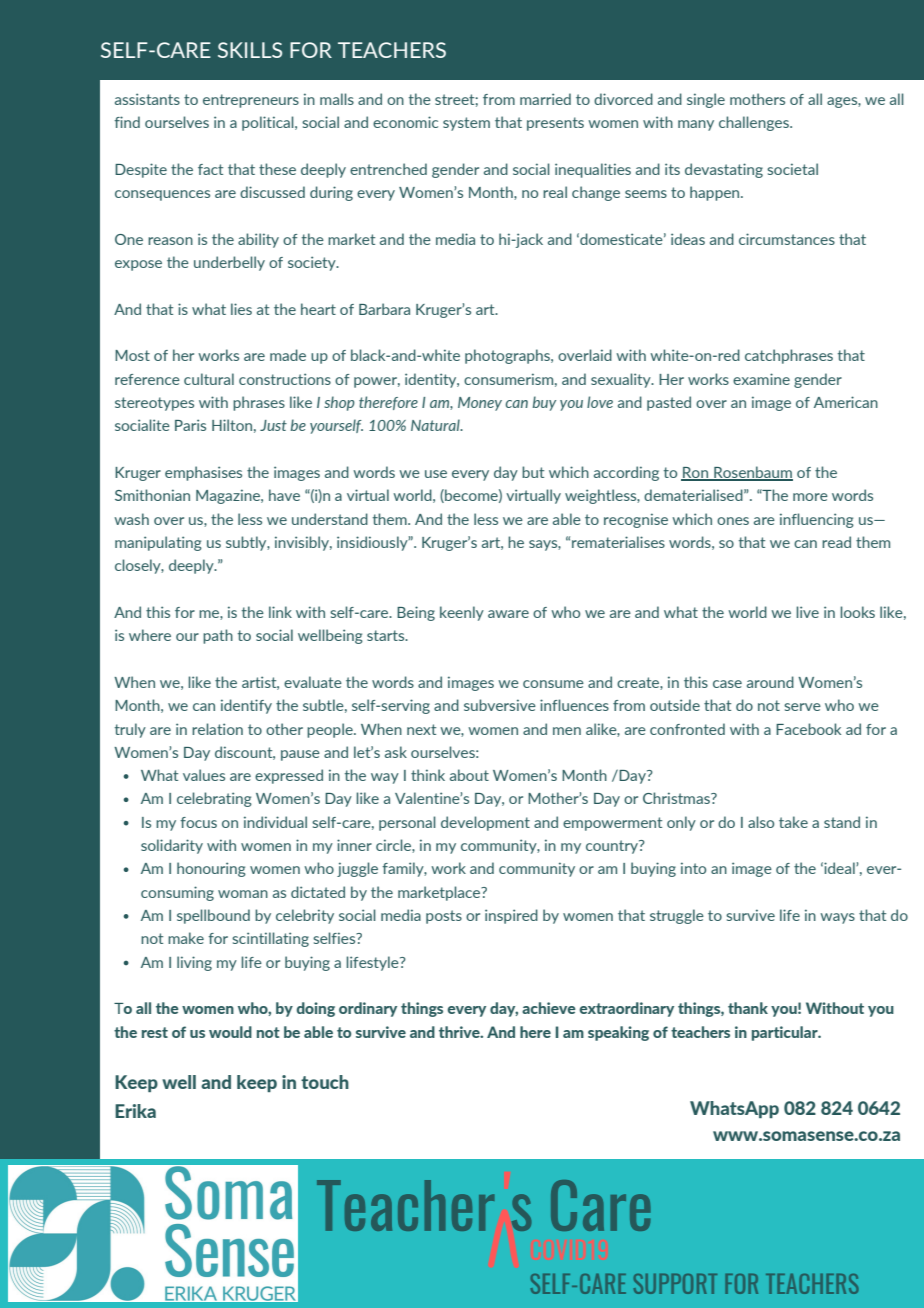 The height and width of the screenshot is (1308, 924). I want to click on SUPPORT, so click(675, 1284).
